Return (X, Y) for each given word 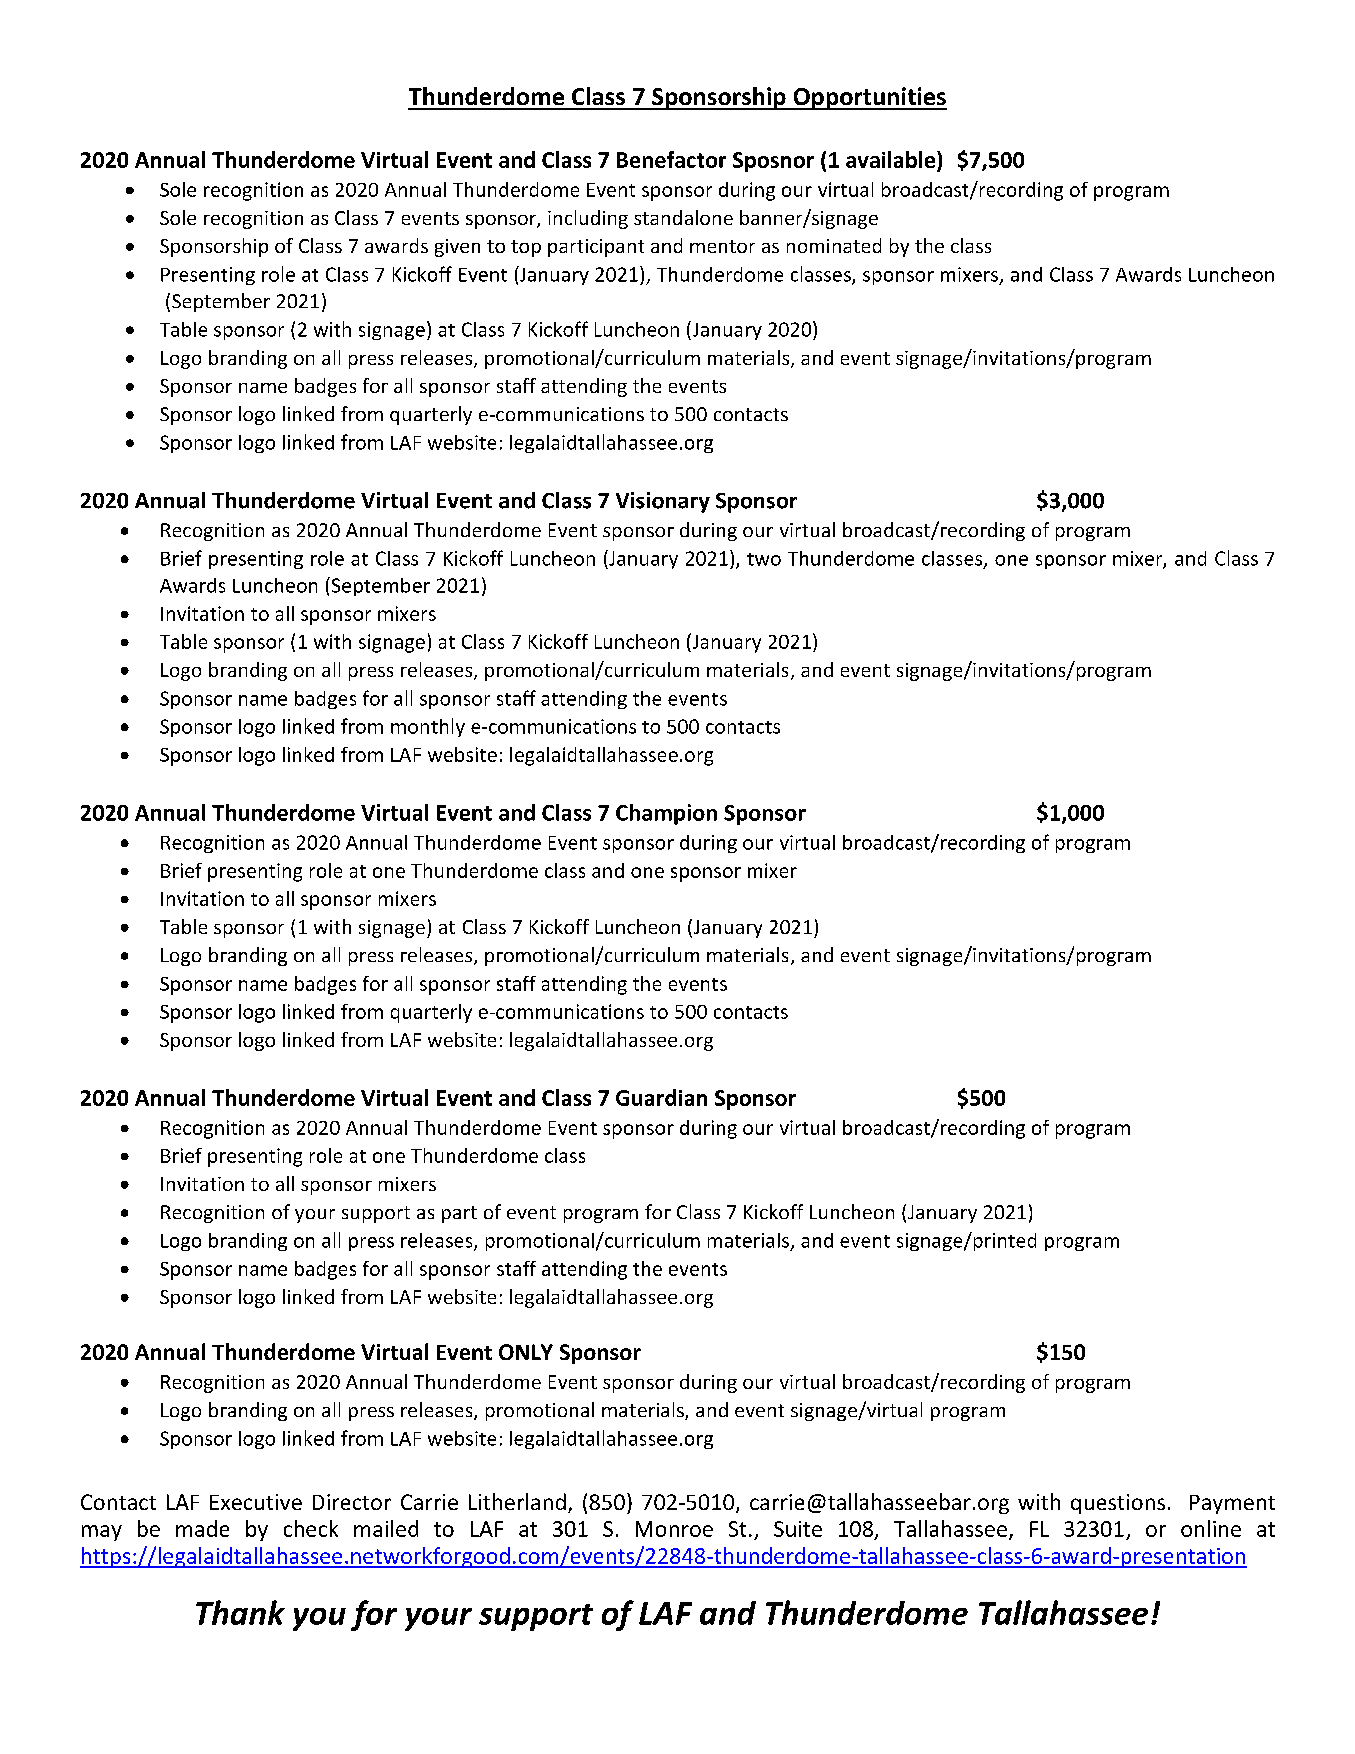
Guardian (661, 1097)
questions (1118, 1504)
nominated (834, 245)
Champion (666, 814)
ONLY (526, 1352)
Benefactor (671, 159)
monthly (428, 727)
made (202, 1528)
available (892, 159)
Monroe (674, 1529)
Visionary (663, 502)
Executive (256, 1502)
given (457, 248)
